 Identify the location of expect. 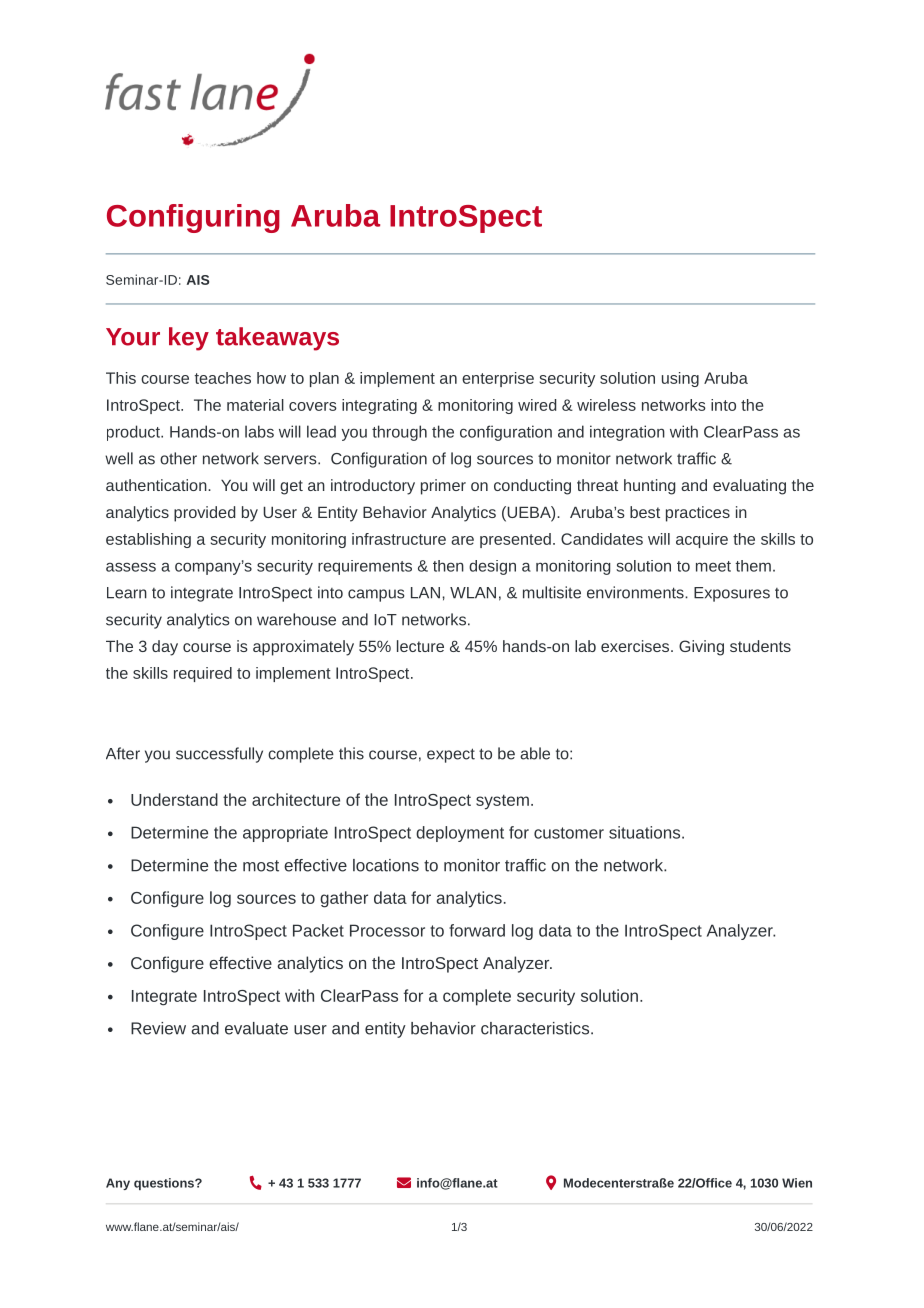
(451, 755).
